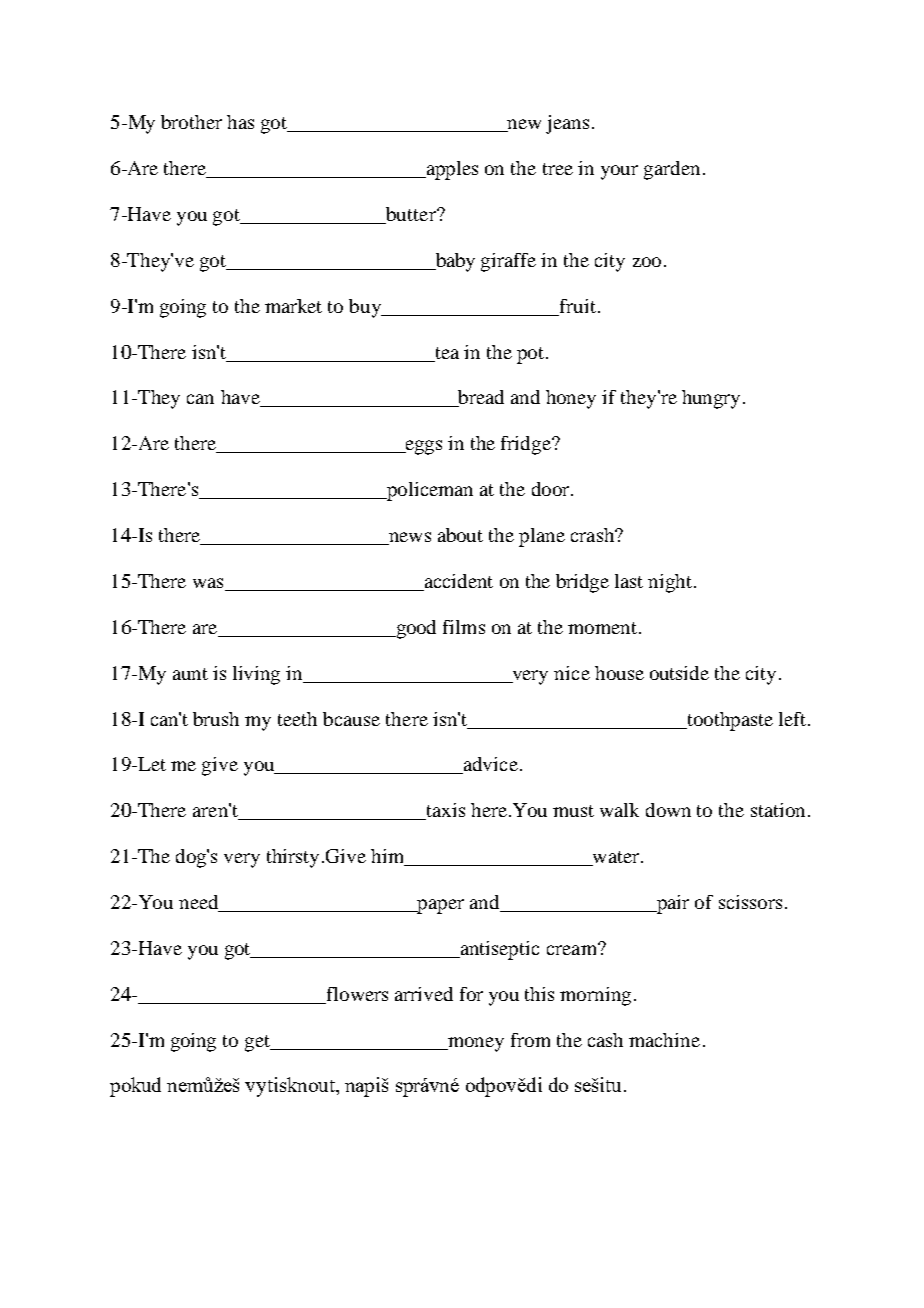 The width and height of the screenshot is (924, 1308). Describe the element at coordinates (256, 675) in the screenshot. I see `living` at that location.
